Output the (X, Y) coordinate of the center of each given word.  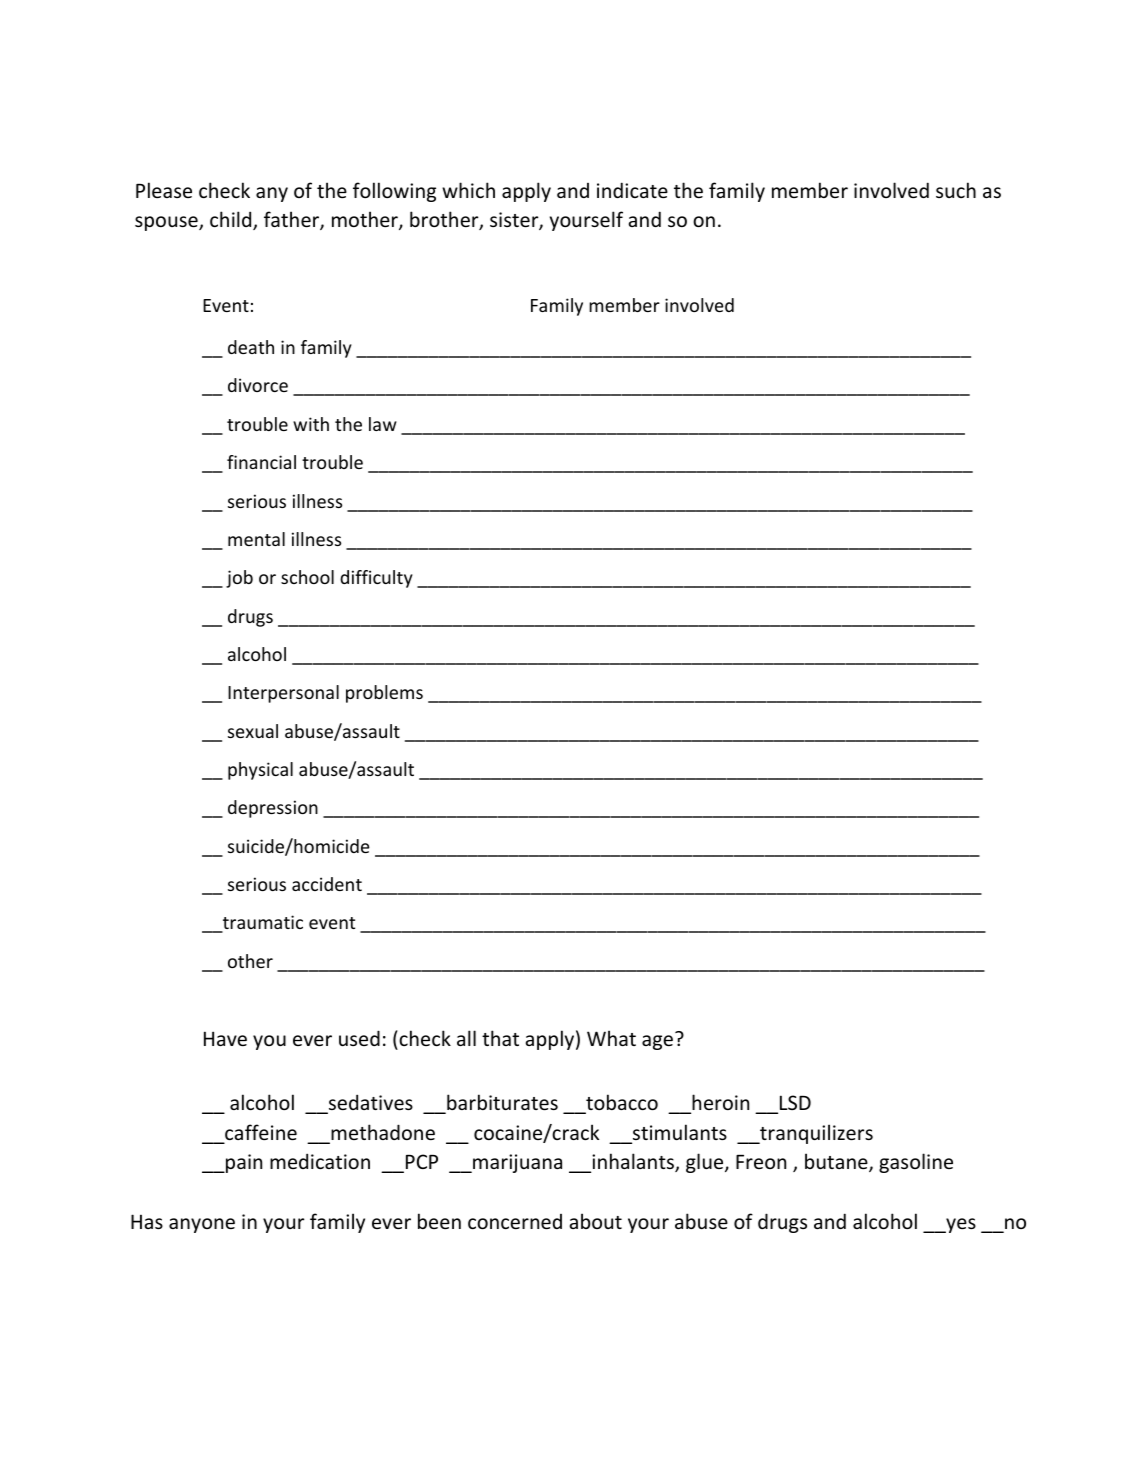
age (657, 1042)
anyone (202, 1225)
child (232, 220)
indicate (632, 190)
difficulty (376, 579)
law (383, 424)
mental (256, 539)
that (500, 1038)
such (956, 190)
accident (327, 884)
